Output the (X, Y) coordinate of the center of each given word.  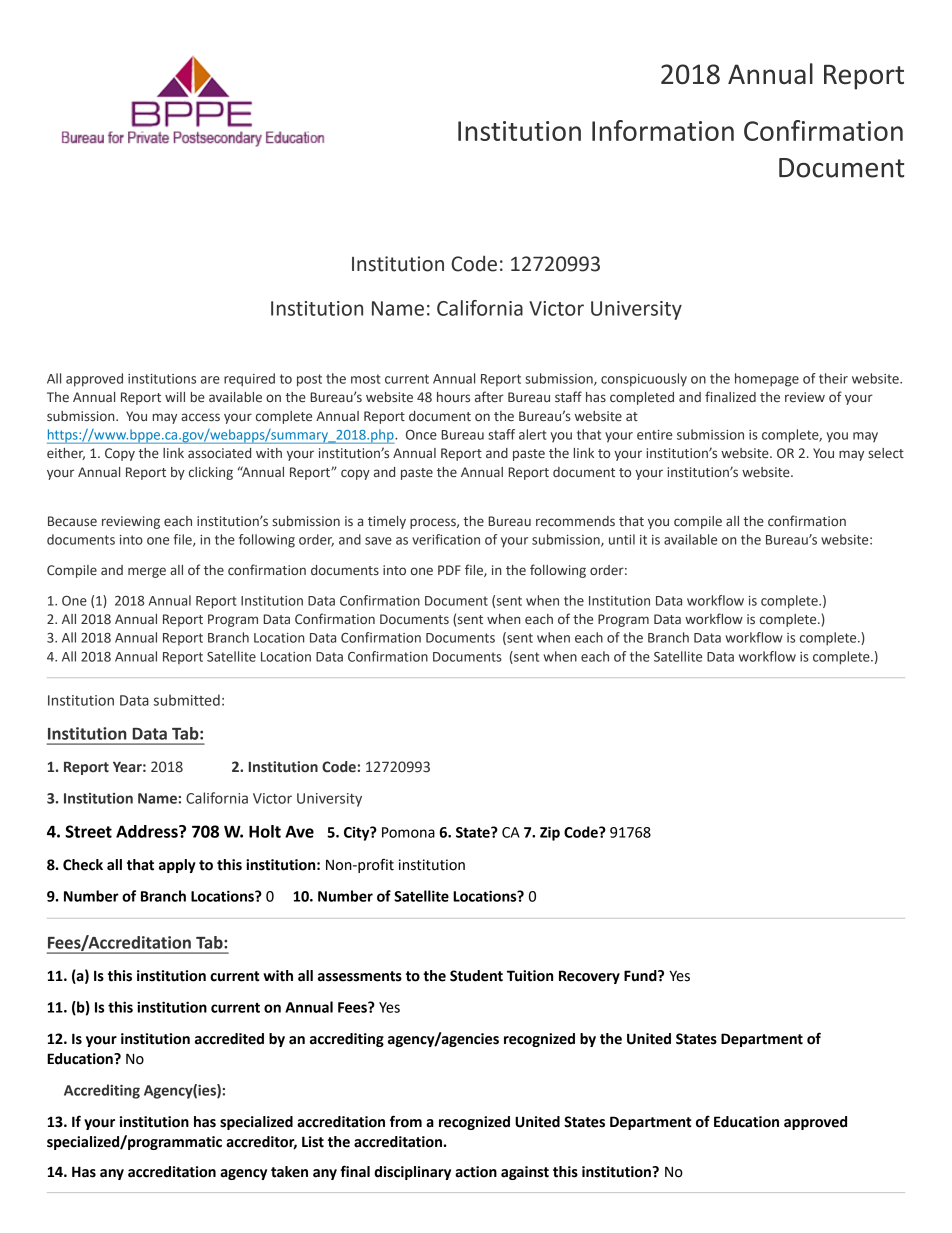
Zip (550, 833)
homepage (767, 380)
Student (476, 976)
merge (147, 572)
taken (289, 1172)
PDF (449, 570)
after (489, 396)
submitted (187, 700)
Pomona (408, 832)
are (210, 380)
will (175, 397)
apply (177, 866)
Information (663, 130)
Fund (641, 976)
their (833, 378)
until (622, 539)
